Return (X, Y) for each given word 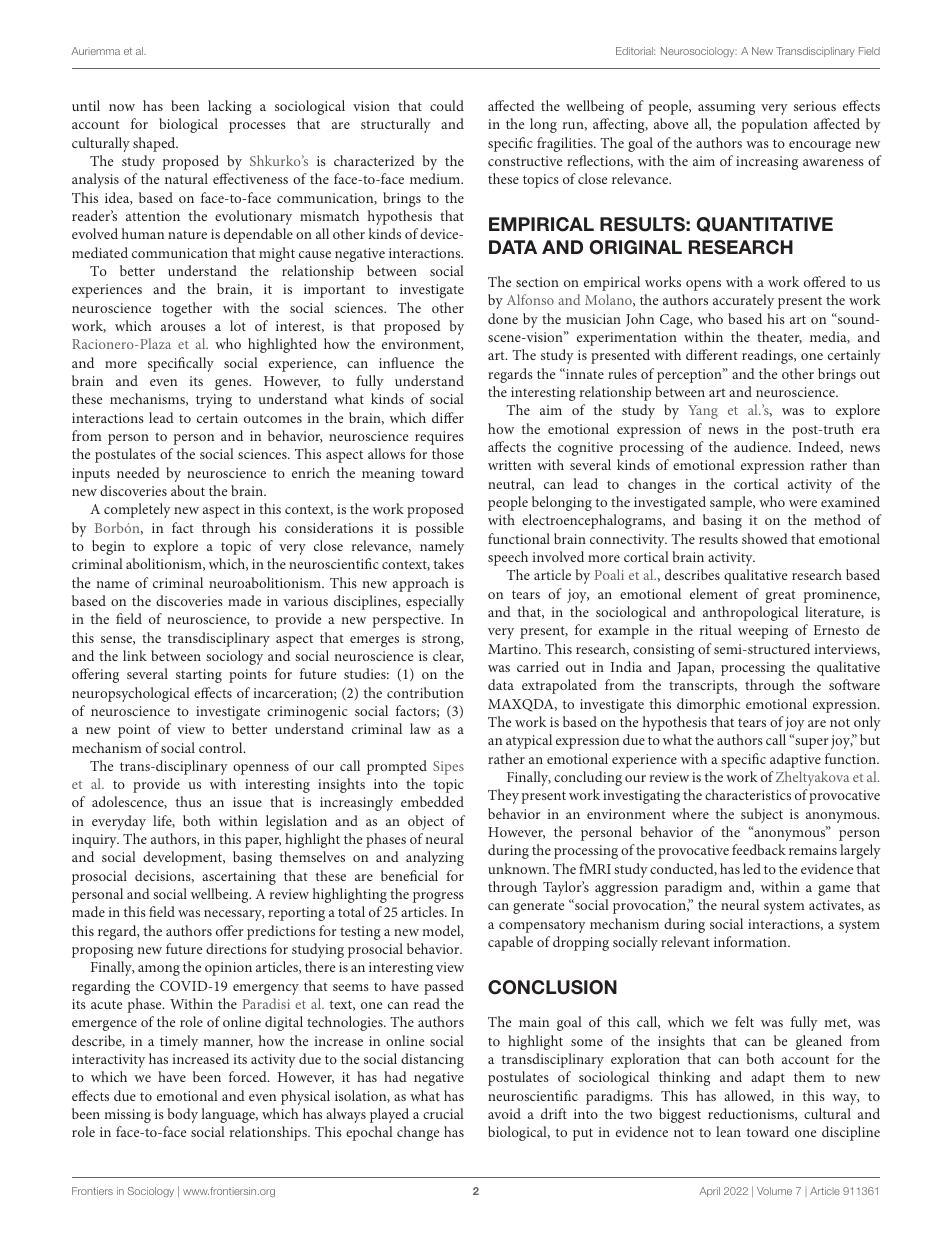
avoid (504, 1113)
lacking (230, 107)
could (447, 105)
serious (815, 106)
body (183, 1115)
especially (435, 602)
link (135, 655)
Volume (774, 1191)
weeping (763, 632)
